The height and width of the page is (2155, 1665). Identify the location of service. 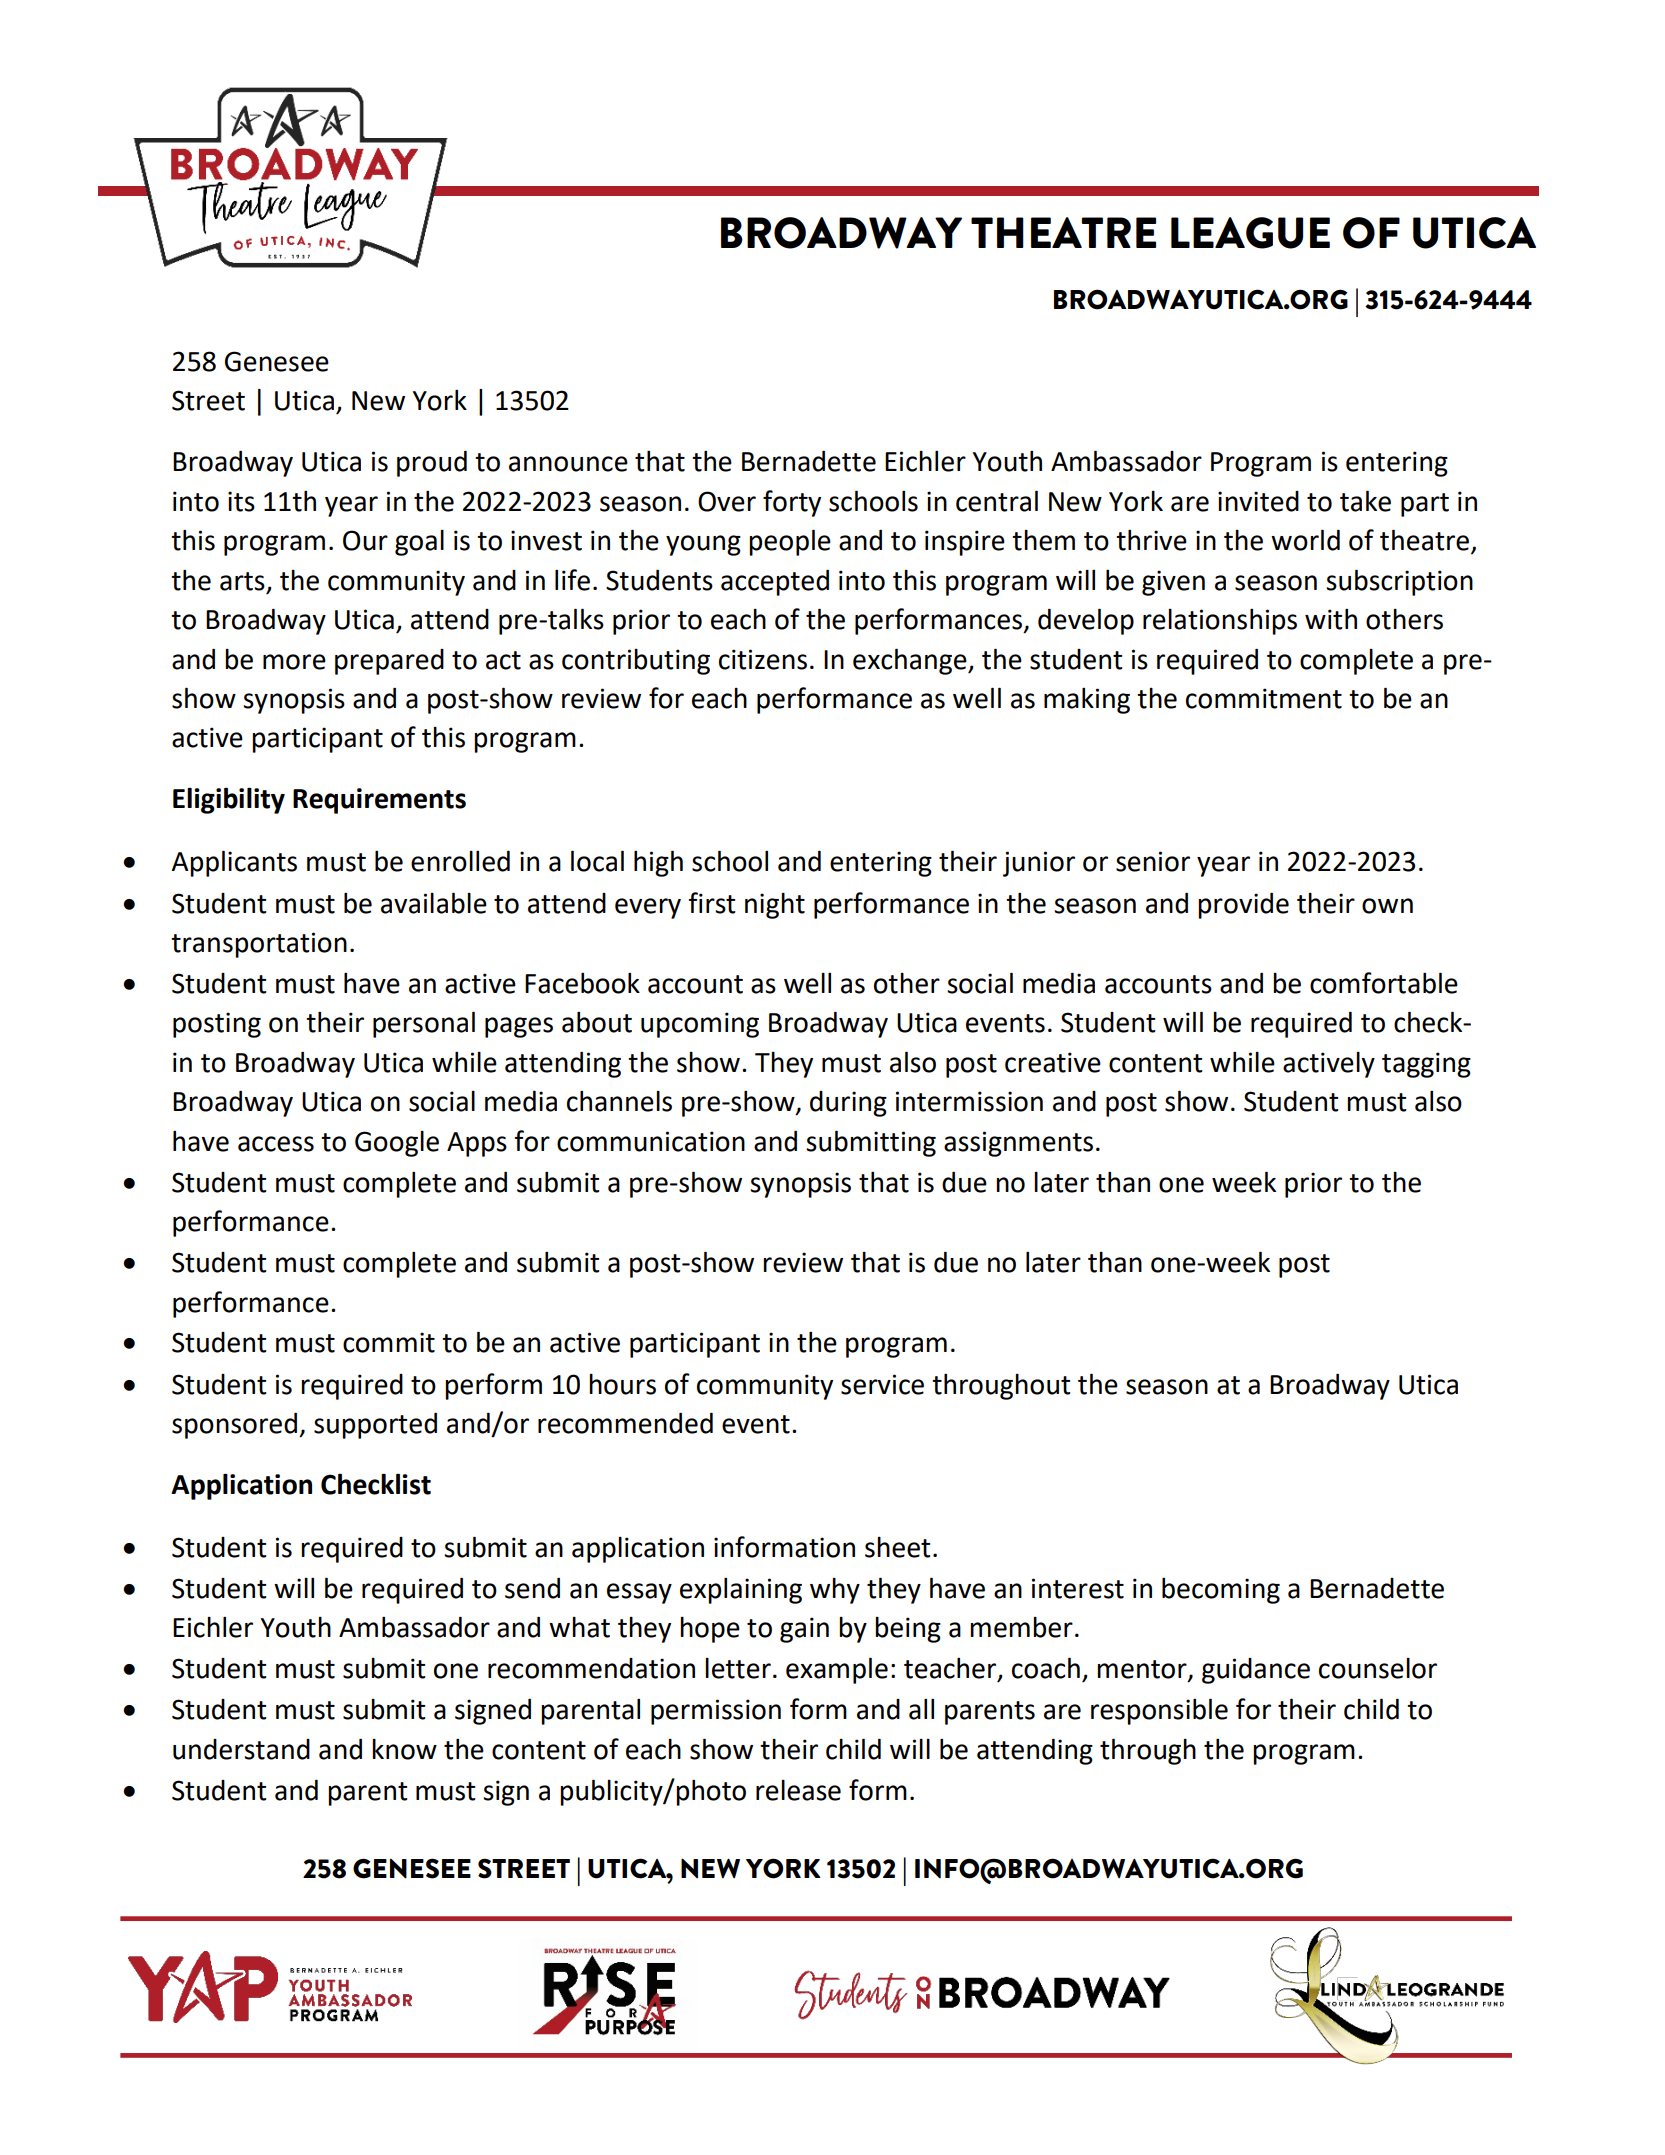
(882, 1384).
